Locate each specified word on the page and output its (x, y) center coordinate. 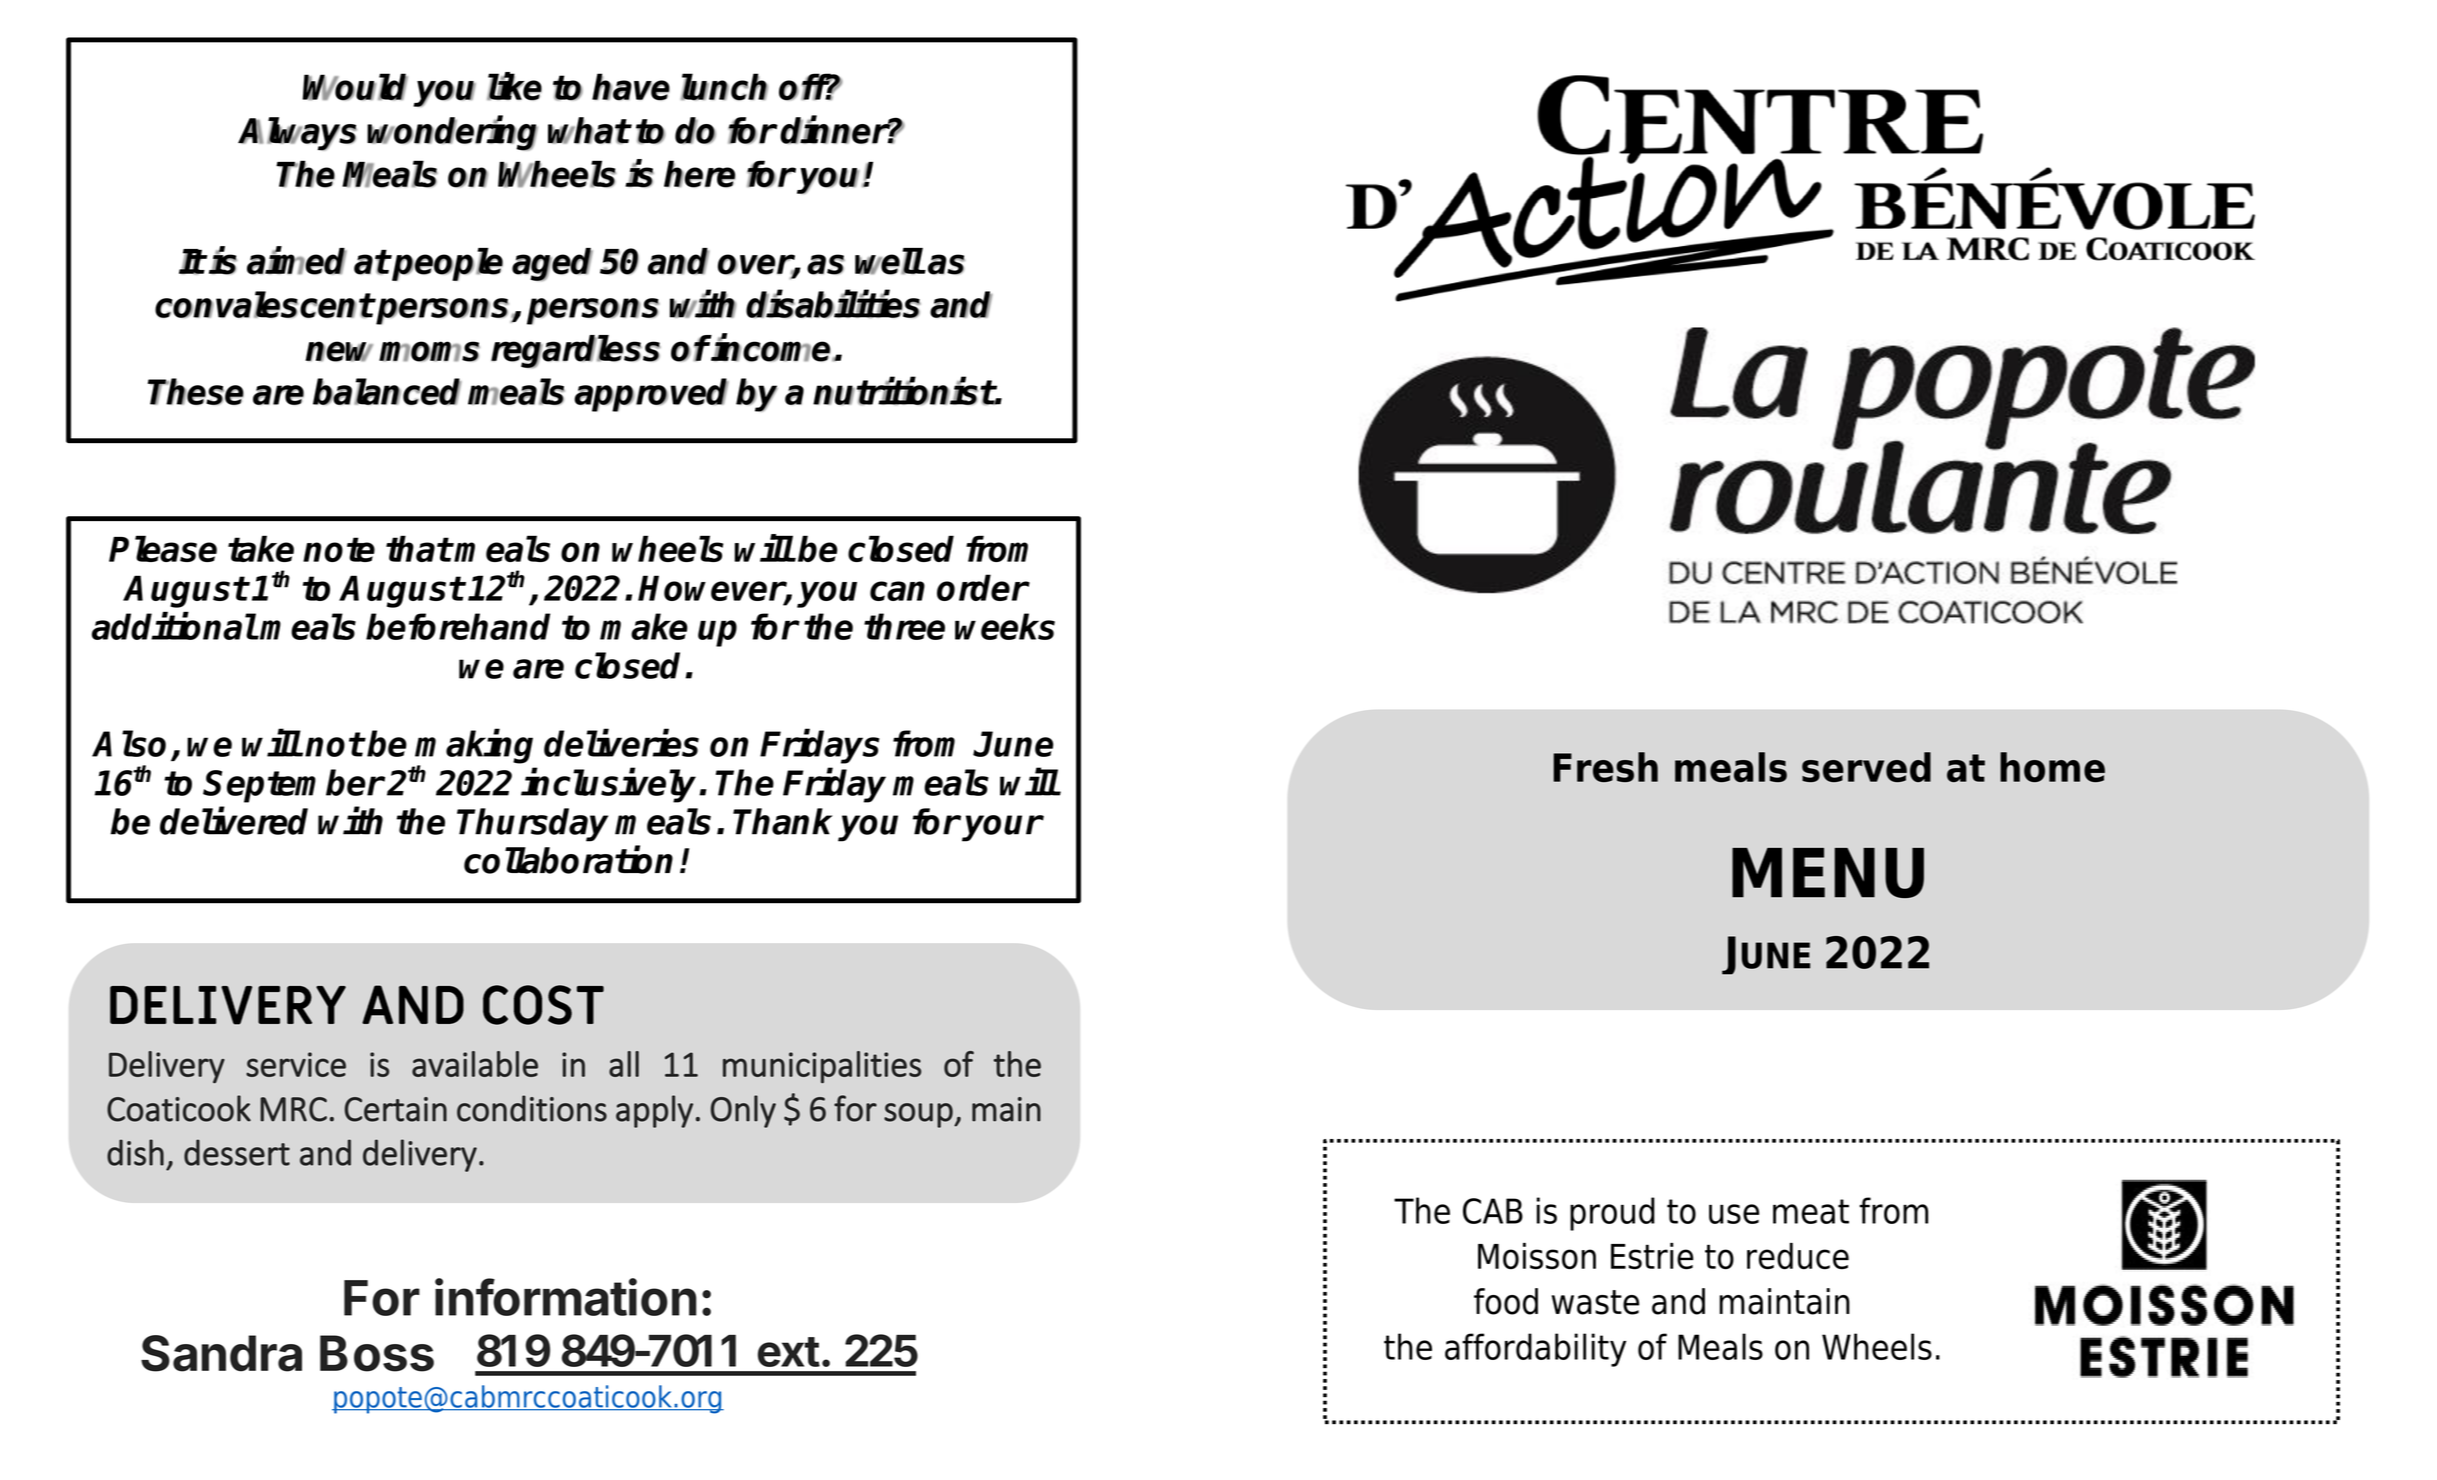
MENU (1828, 873)
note (339, 549)
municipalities (822, 1067)
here (699, 174)
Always (297, 134)
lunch (724, 87)
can (897, 591)
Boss (377, 1353)
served (1866, 767)
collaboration (568, 860)
